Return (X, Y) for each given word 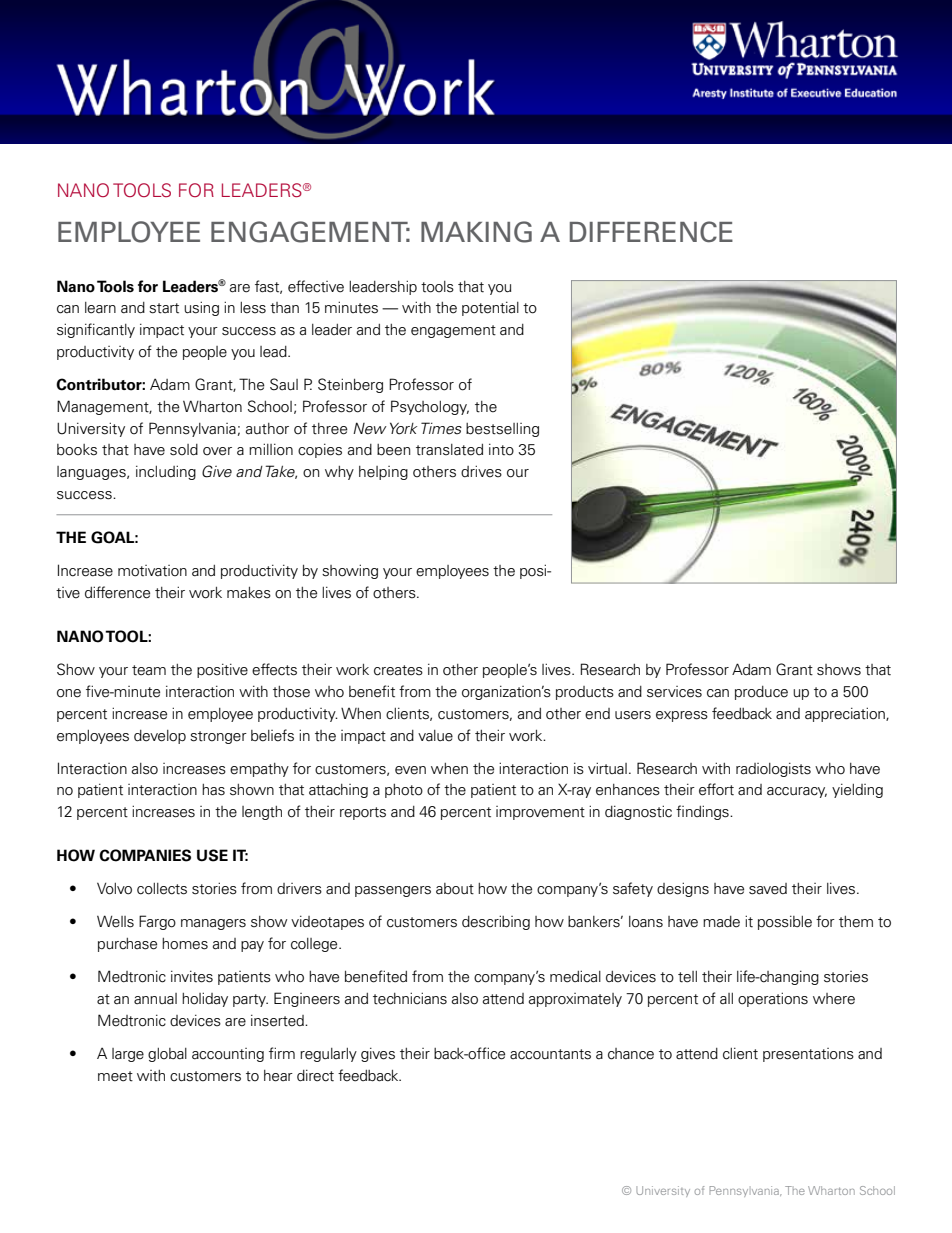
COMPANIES (145, 855)
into (501, 449)
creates (398, 670)
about (455, 889)
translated (449, 450)
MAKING (476, 232)
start (164, 308)
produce (761, 693)
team (149, 670)
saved (768, 889)
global (167, 1055)
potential (490, 308)
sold (184, 450)
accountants (550, 1054)
